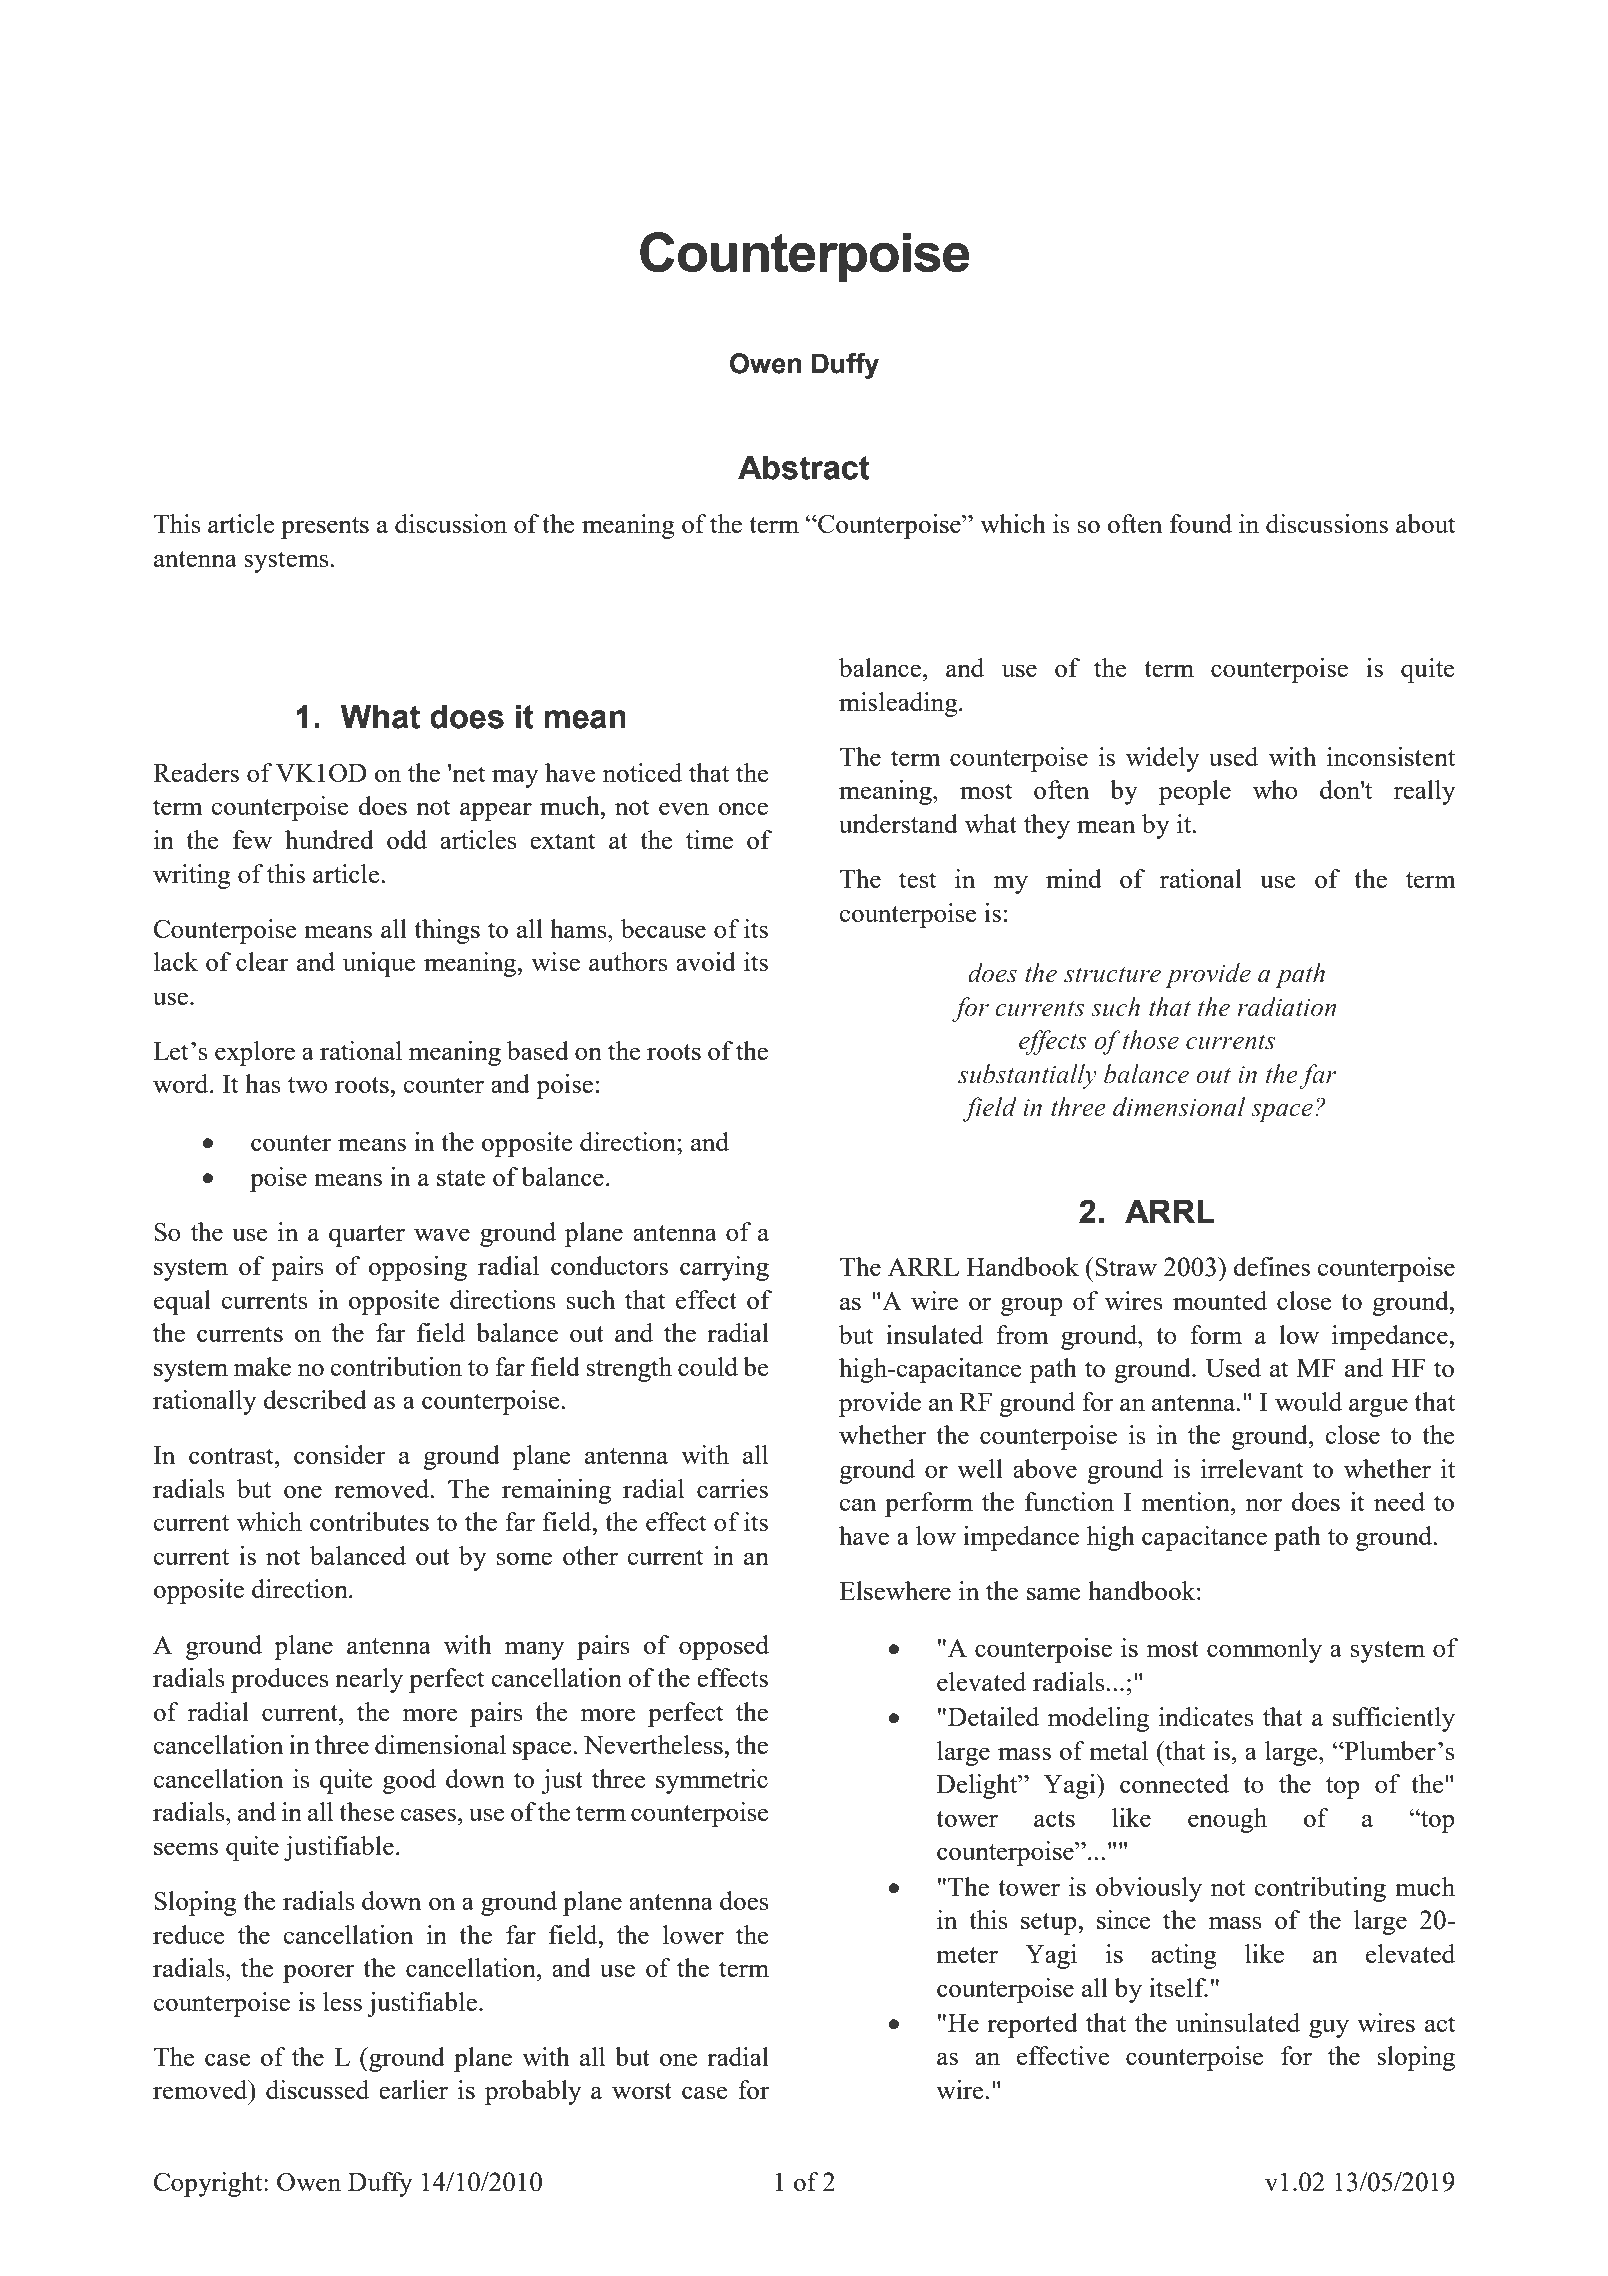 This image has height=2276, width=1608. What do you see at coordinates (804, 467) in the image?
I see `Abstract` at bounding box center [804, 467].
